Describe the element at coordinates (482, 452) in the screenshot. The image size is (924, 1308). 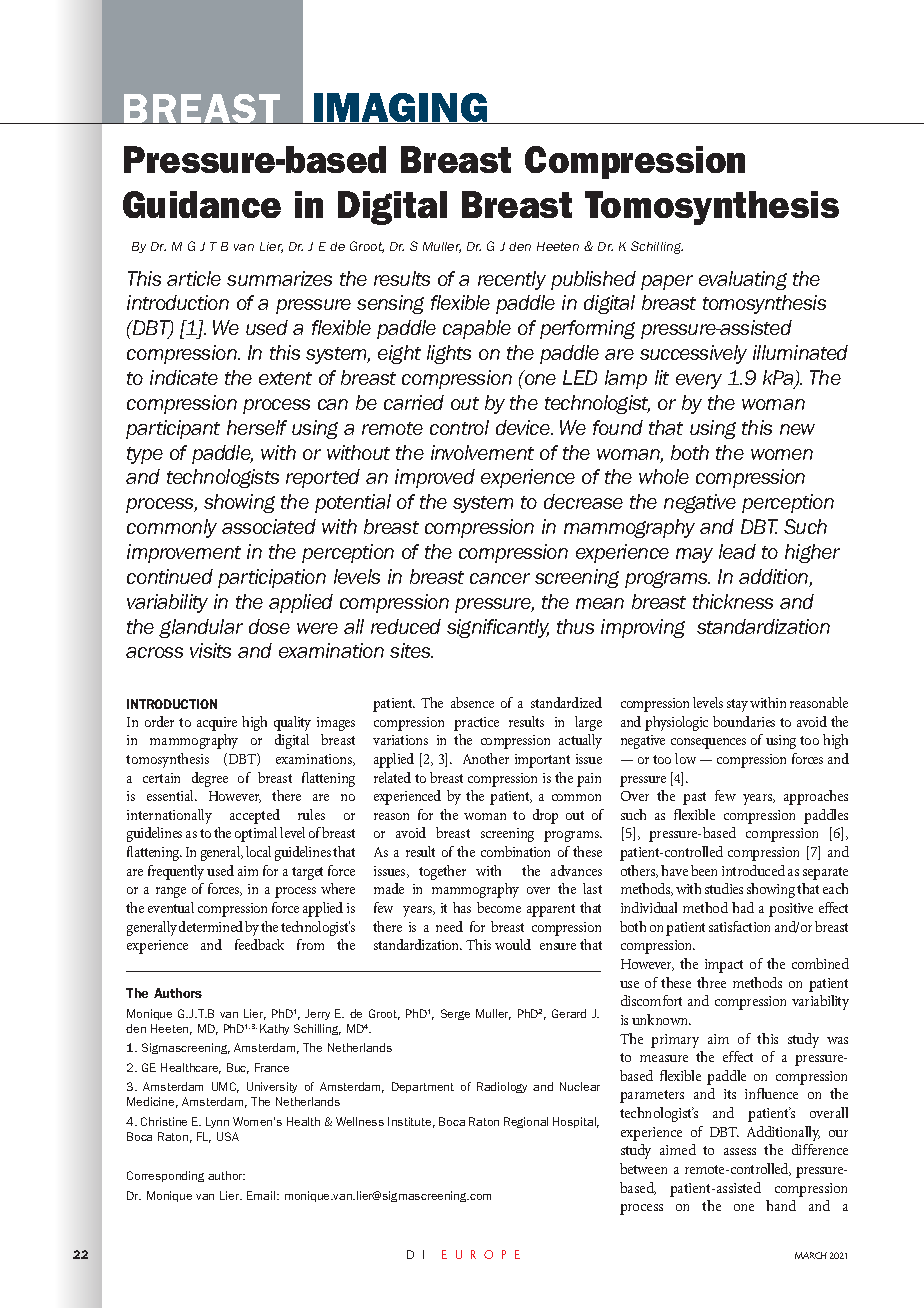
I see `involvement` at that location.
